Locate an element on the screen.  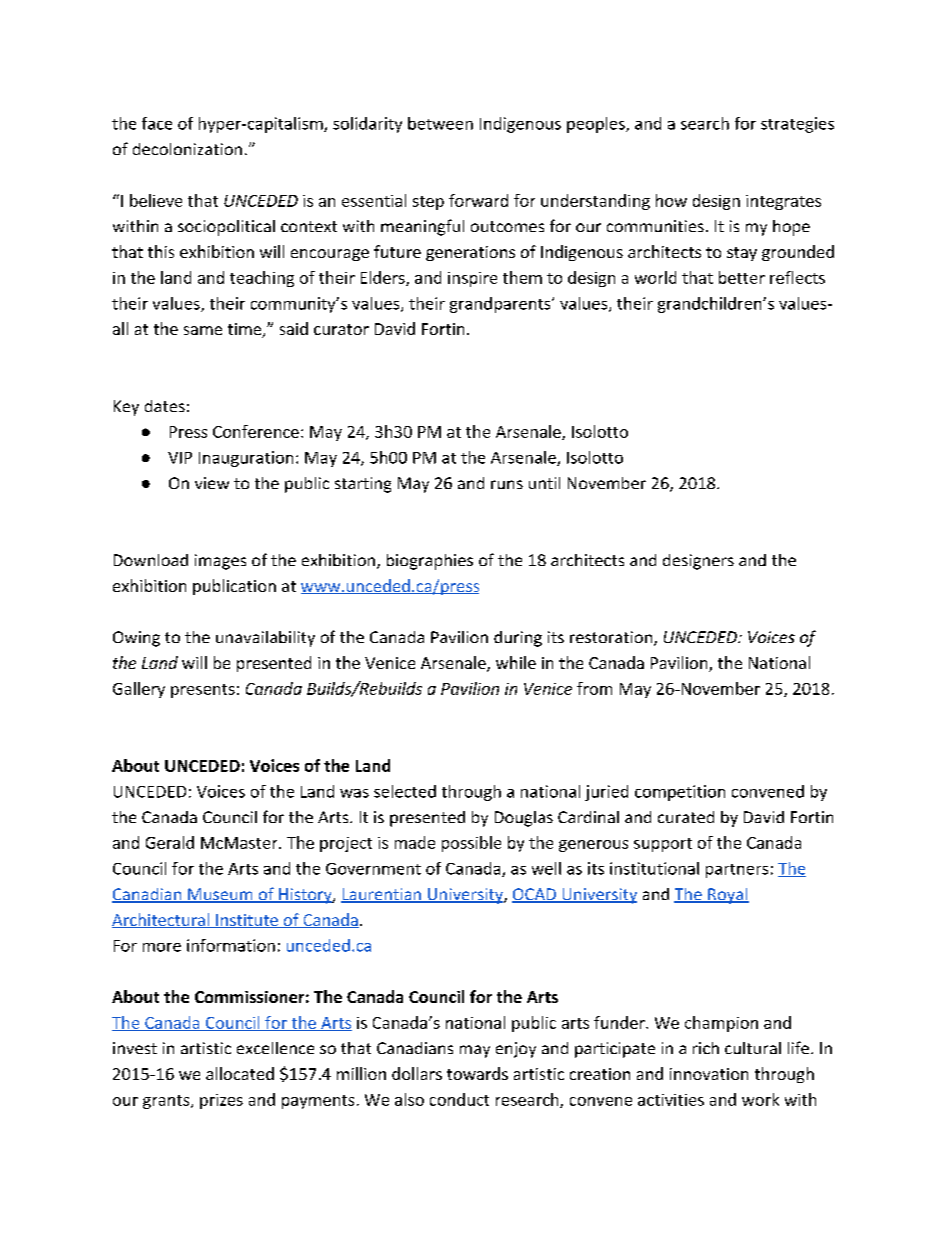
between is located at coordinates (440, 123).
